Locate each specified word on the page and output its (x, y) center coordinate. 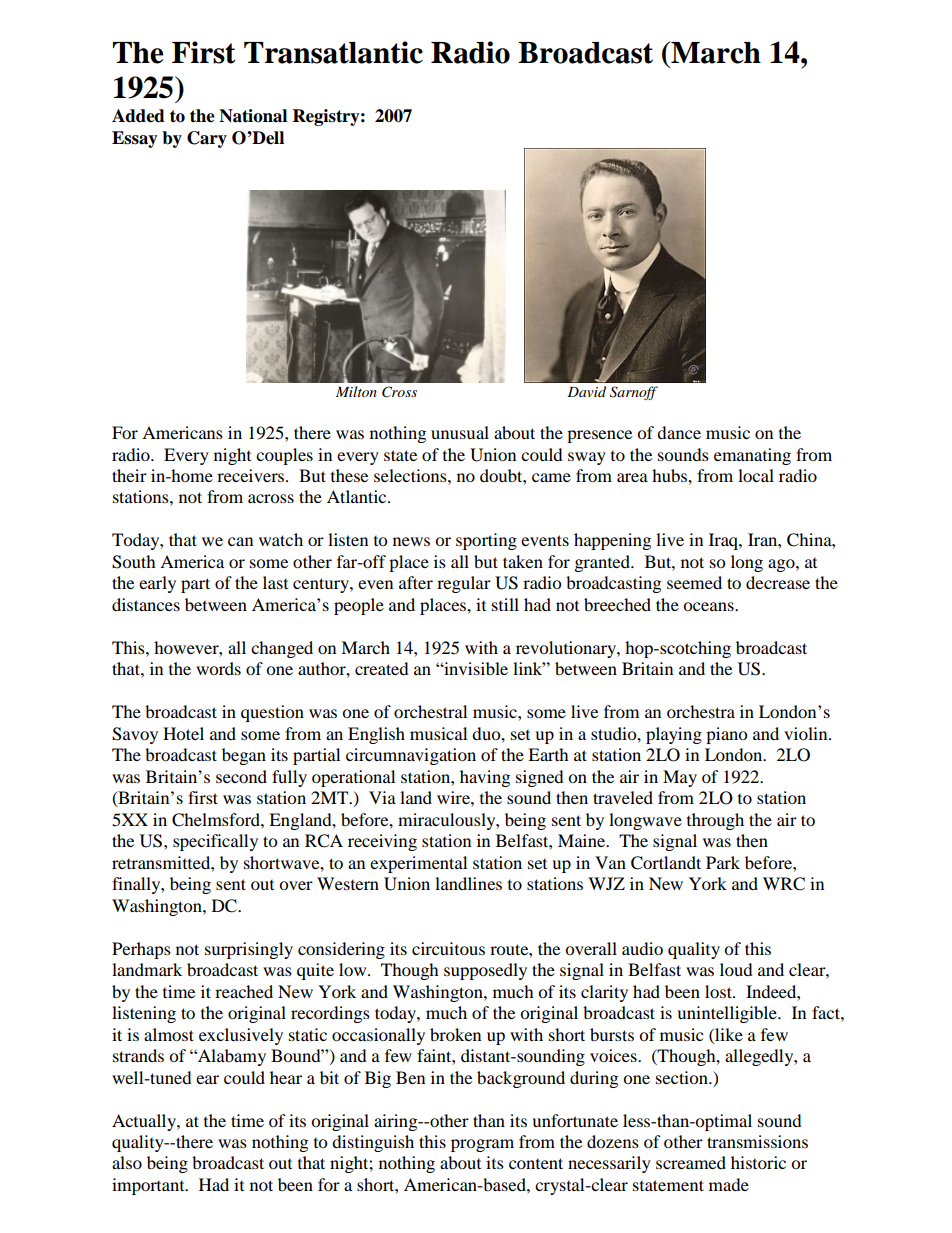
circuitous (448, 948)
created (382, 668)
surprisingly (249, 950)
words (218, 668)
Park (723, 862)
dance (679, 432)
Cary (207, 139)
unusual (460, 432)
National (253, 116)
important (149, 1186)
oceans (709, 606)
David (586, 391)
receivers (252, 475)
